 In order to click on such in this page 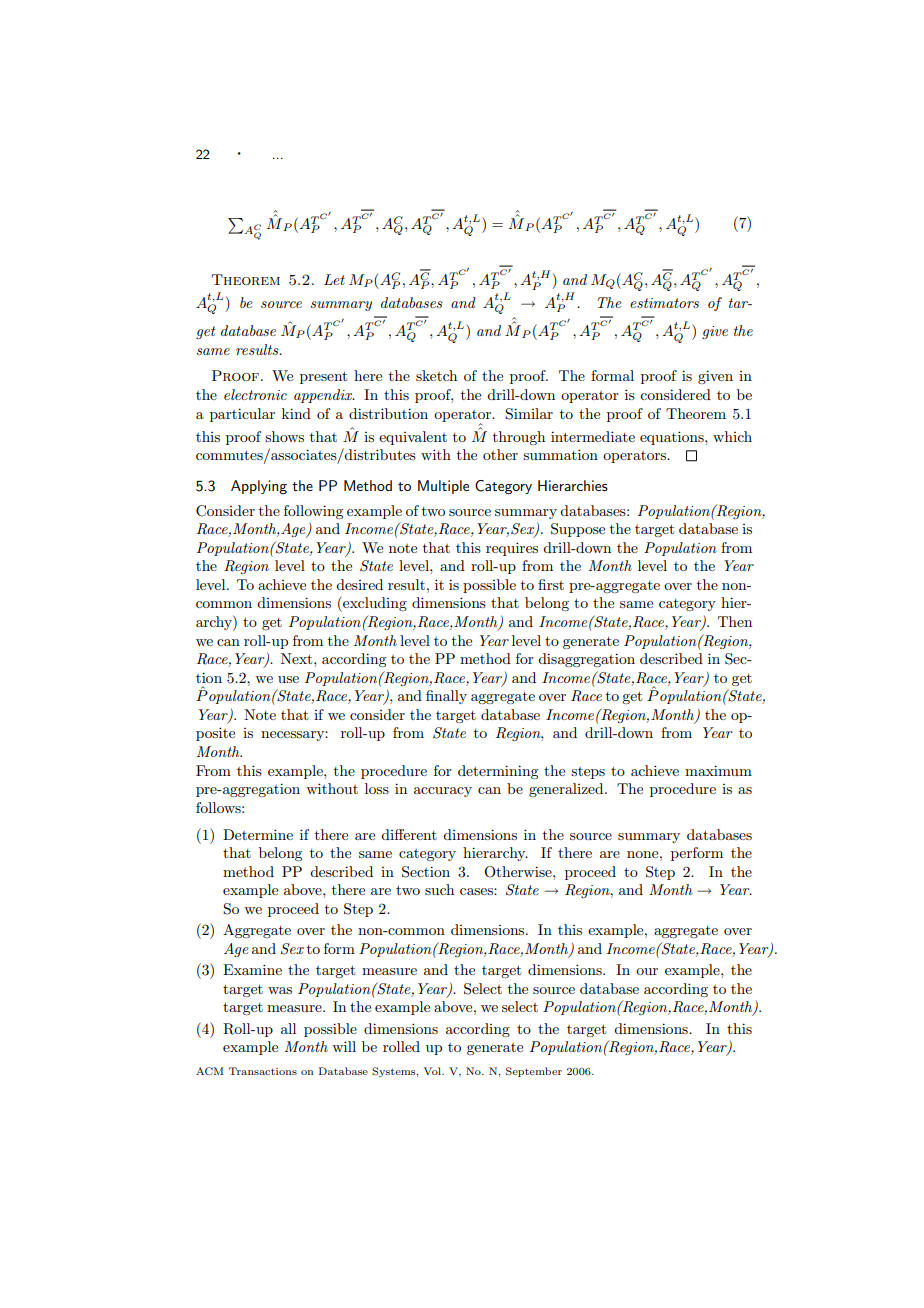, I will do `click(439, 889)`.
